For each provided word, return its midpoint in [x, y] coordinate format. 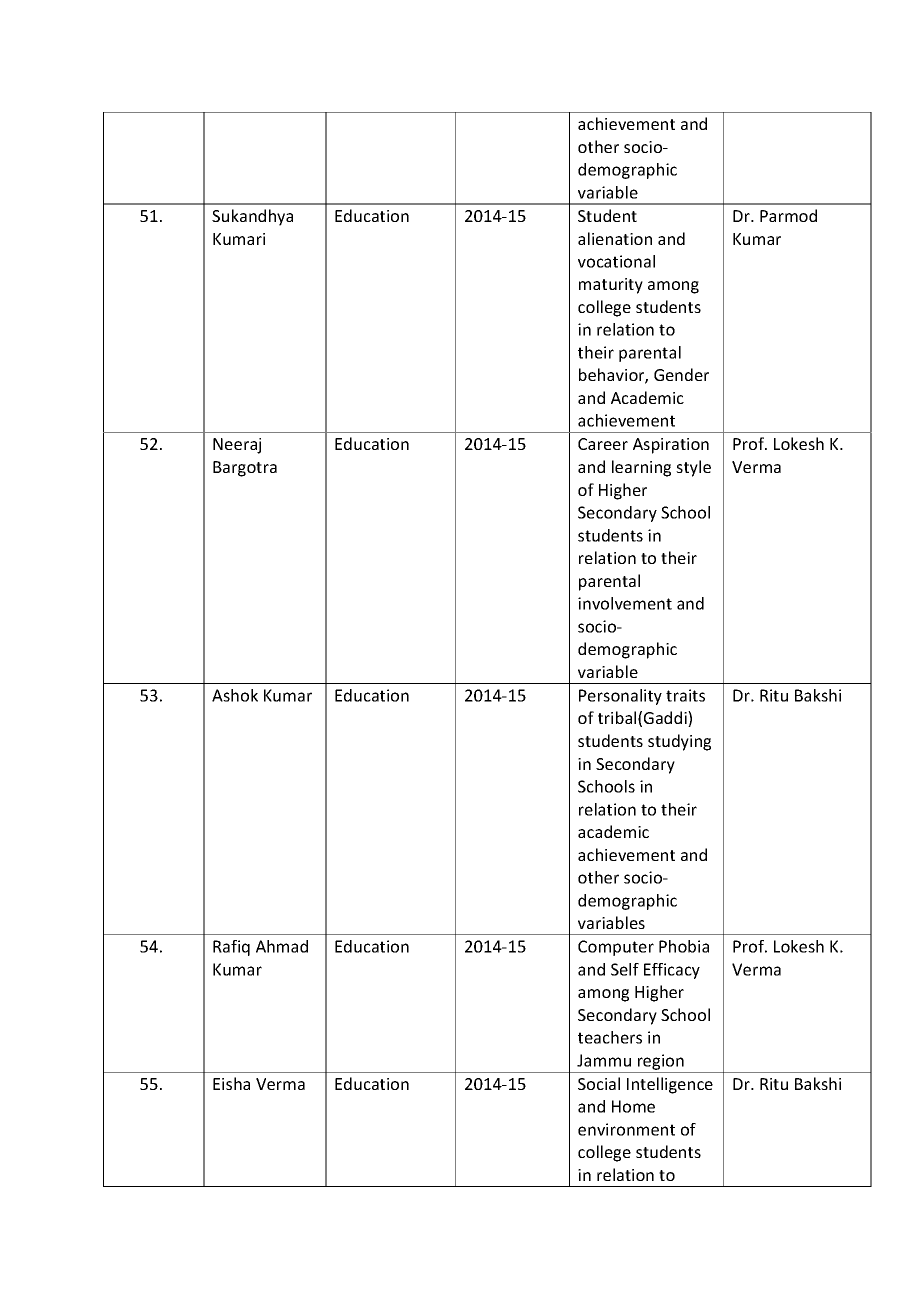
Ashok [235, 695]
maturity [611, 286]
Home [633, 1106]
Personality [620, 697]
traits [685, 695]
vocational [616, 261]
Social [599, 1083]
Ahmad [282, 946]
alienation [615, 238]
